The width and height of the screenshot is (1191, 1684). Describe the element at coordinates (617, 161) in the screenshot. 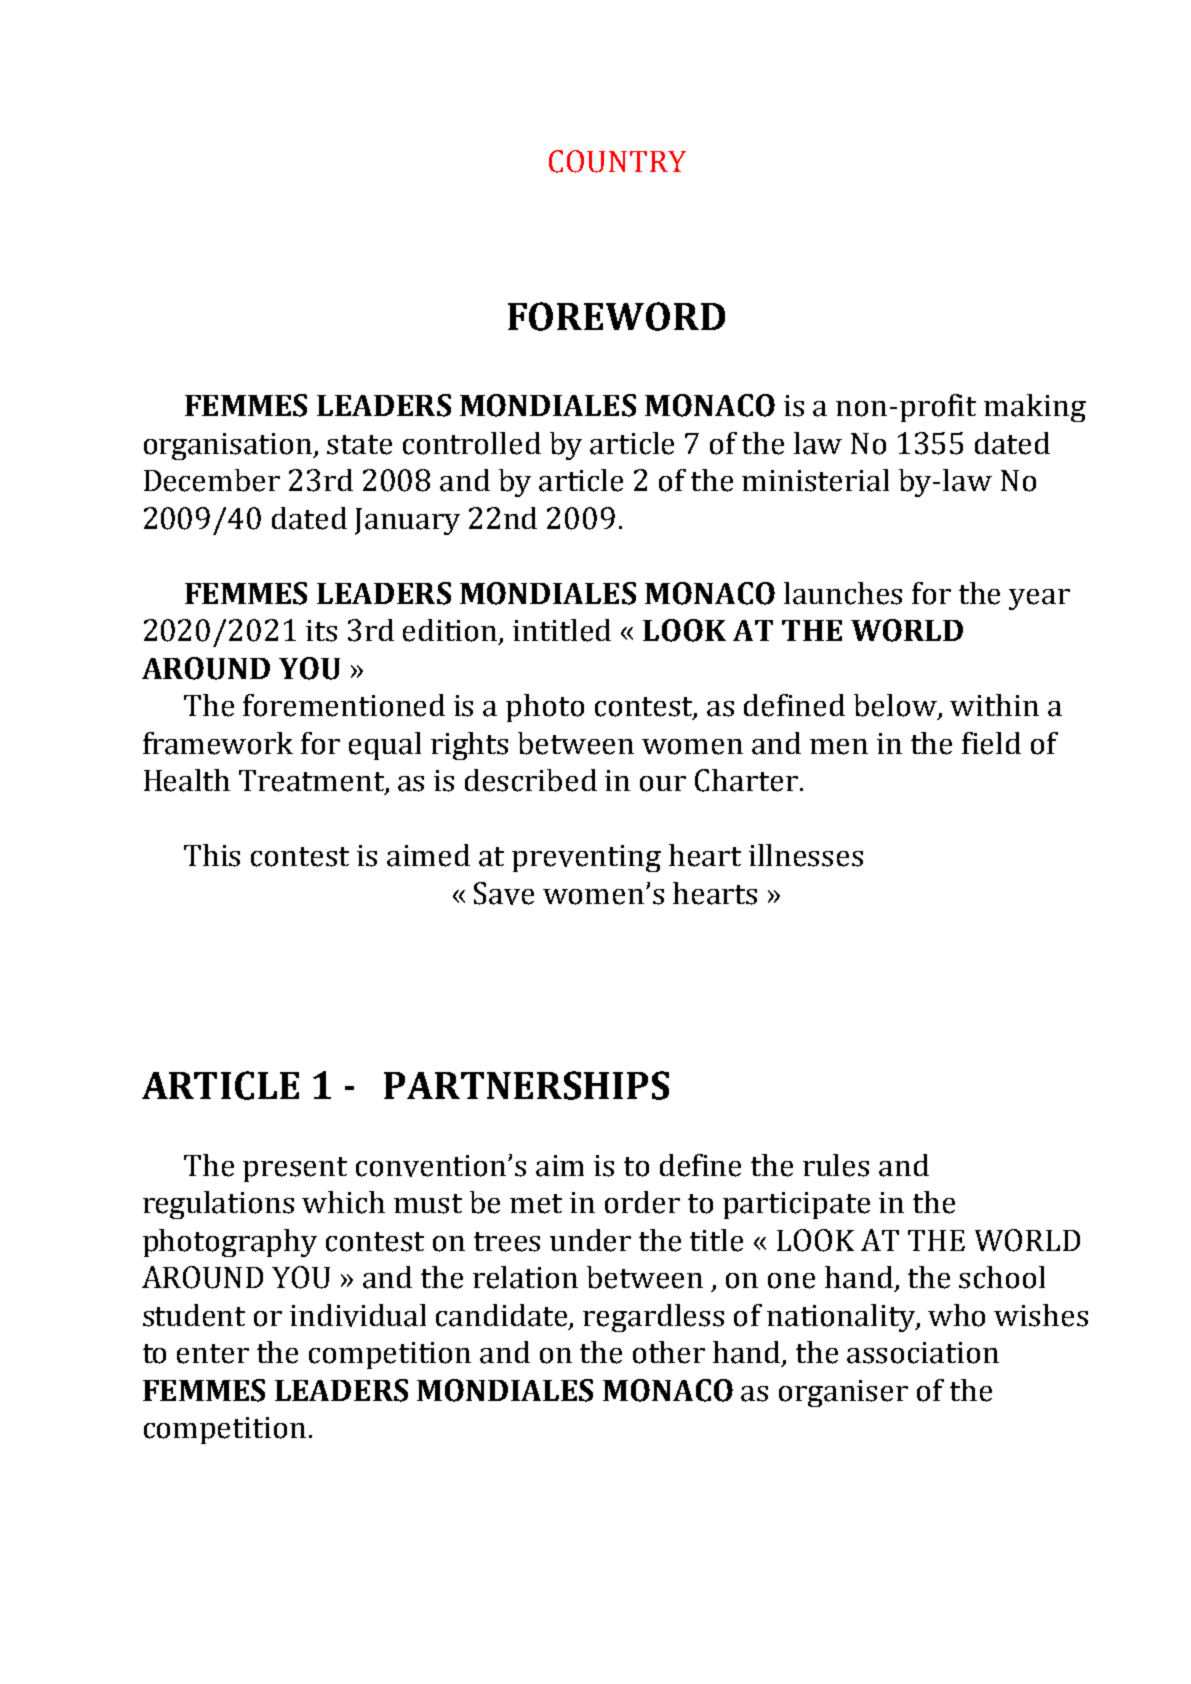

I see `COUNTRY` at that location.
